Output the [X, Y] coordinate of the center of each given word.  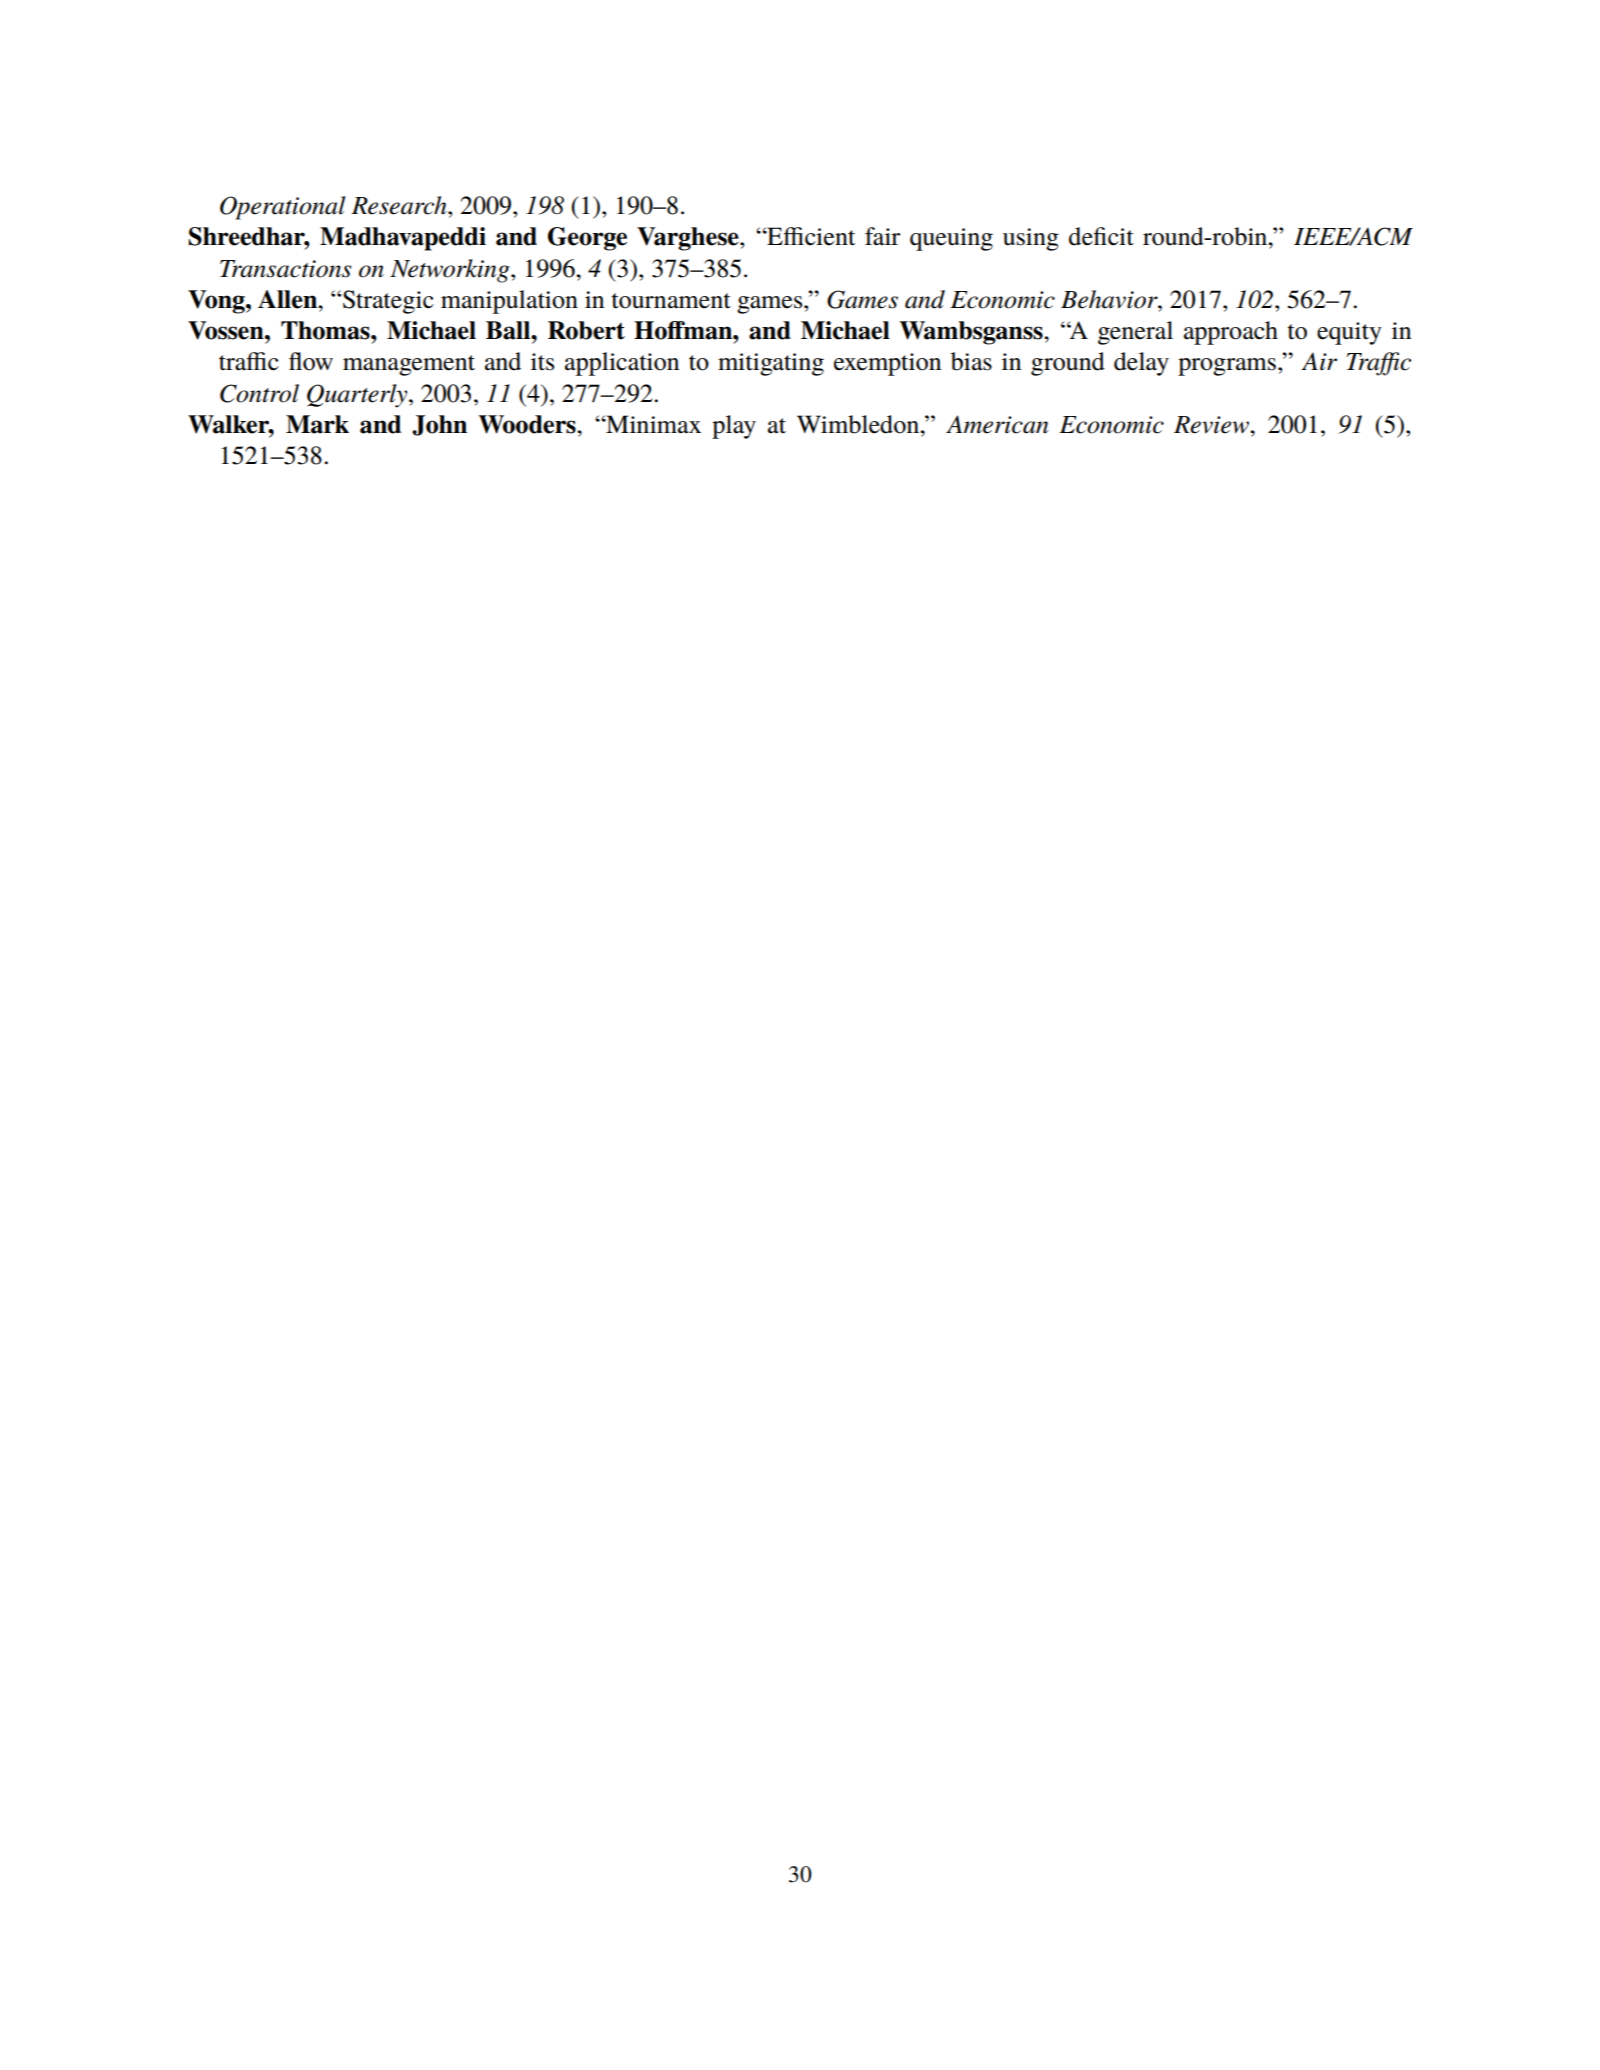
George [587, 239]
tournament [671, 301]
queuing [951, 239]
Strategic [388, 302]
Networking [451, 271]
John [439, 425]
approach [1231, 333]
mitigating [771, 364]
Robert [586, 330]
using [1031, 239]
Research [400, 205]
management [409, 365]
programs [1227, 367]
